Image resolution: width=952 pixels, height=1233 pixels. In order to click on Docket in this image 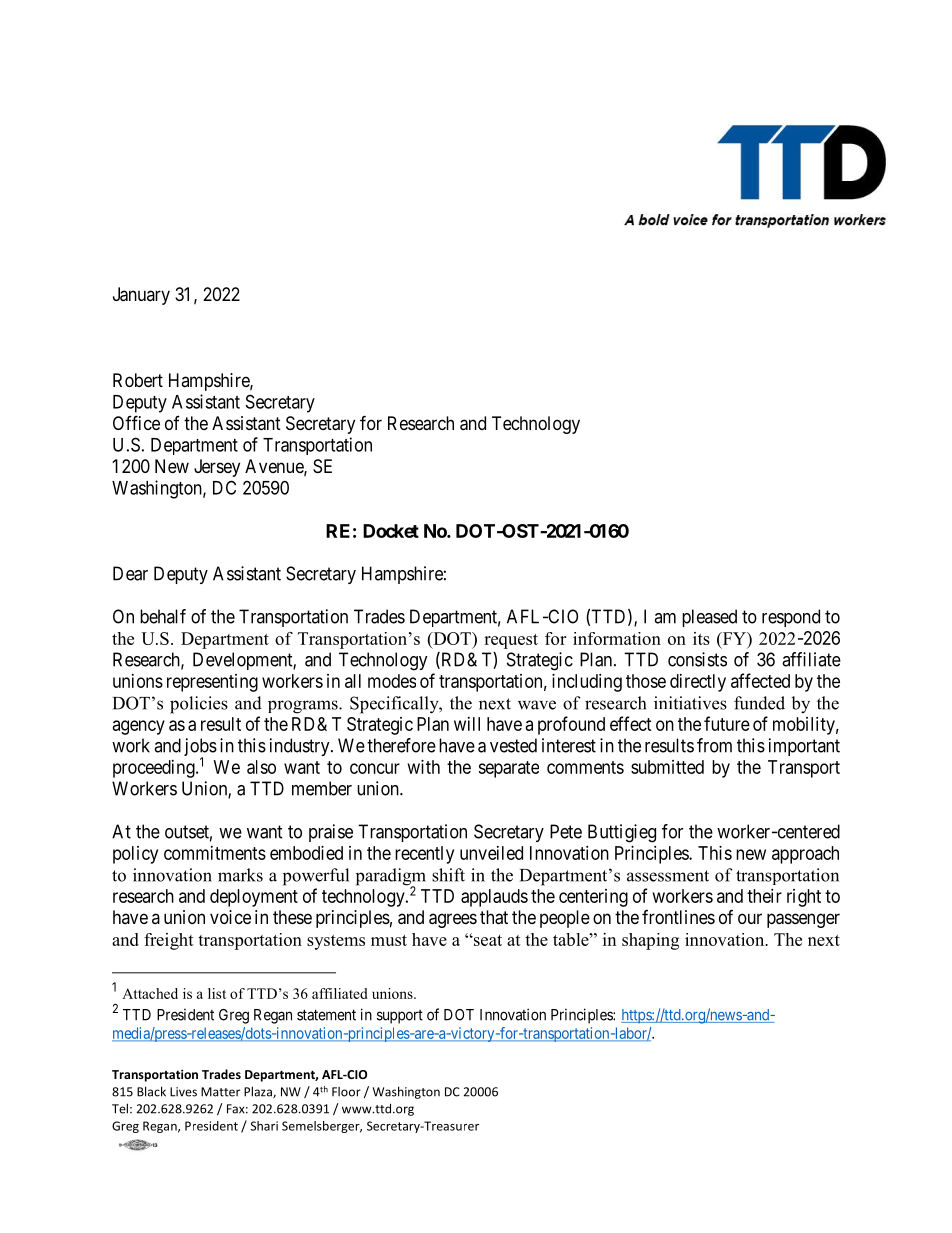, I will do `click(391, 531)`.
